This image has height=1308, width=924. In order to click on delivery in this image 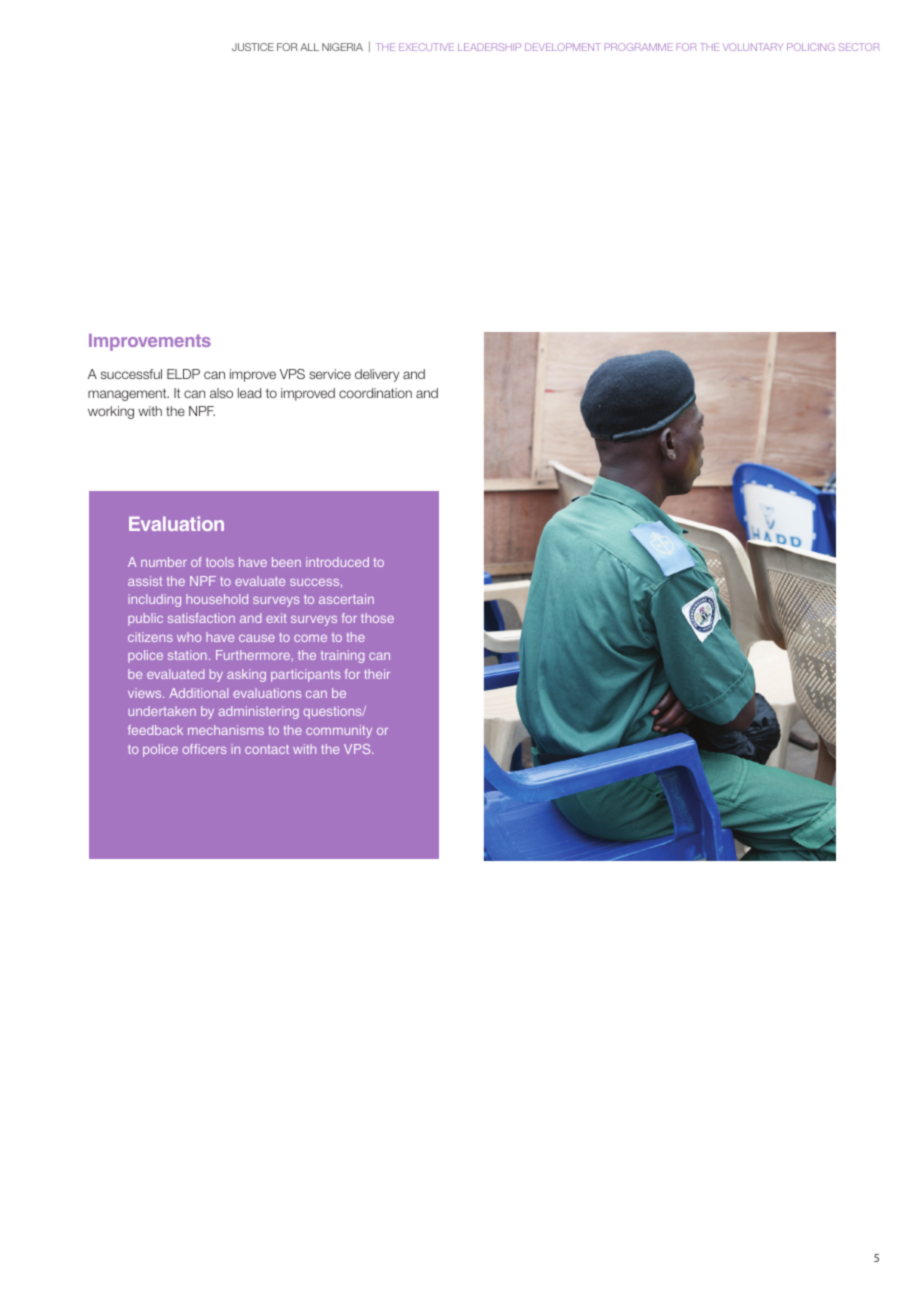, I will do `click(377, 375)`.
